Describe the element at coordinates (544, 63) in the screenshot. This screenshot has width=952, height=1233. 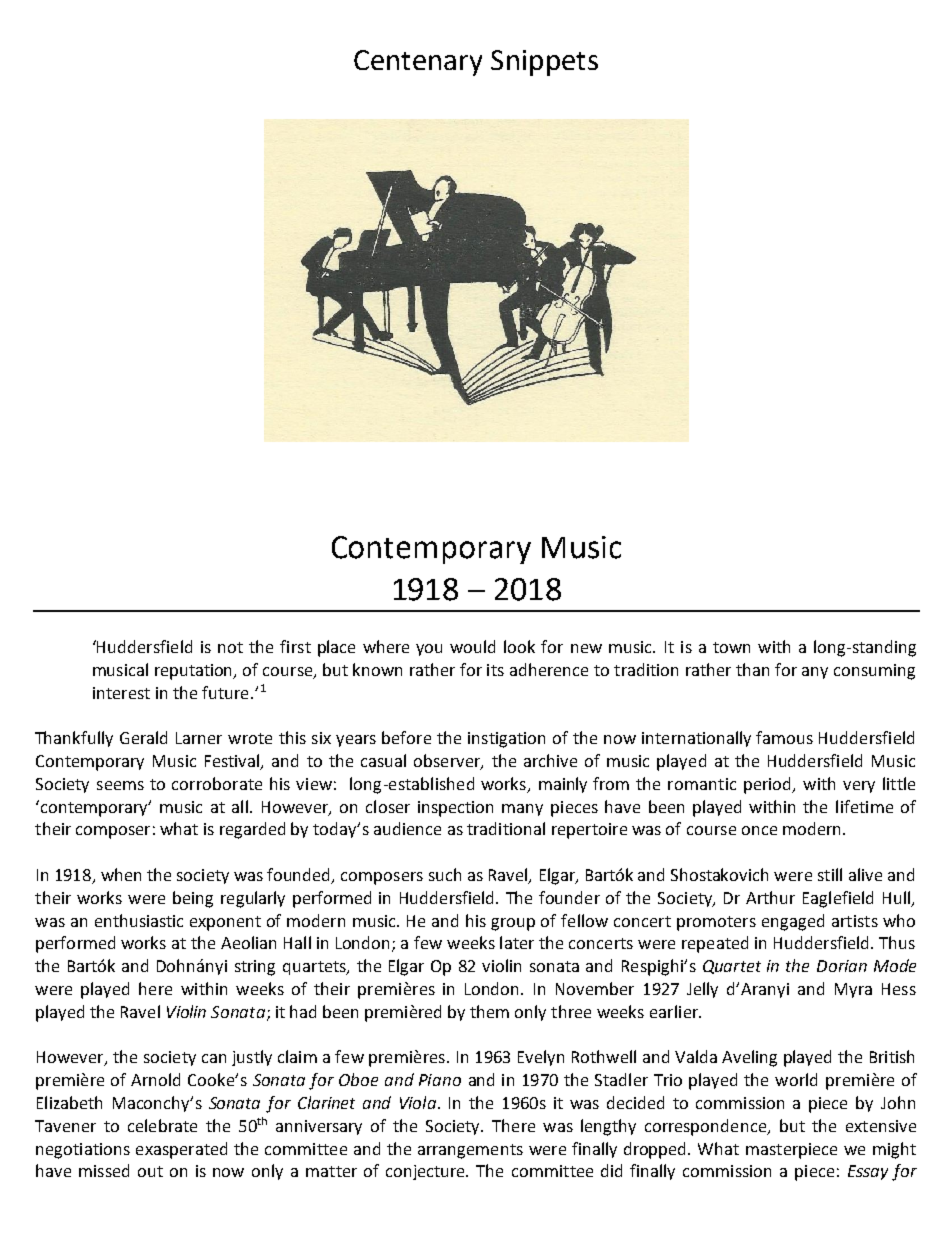
I see `Snippets` at that location.
